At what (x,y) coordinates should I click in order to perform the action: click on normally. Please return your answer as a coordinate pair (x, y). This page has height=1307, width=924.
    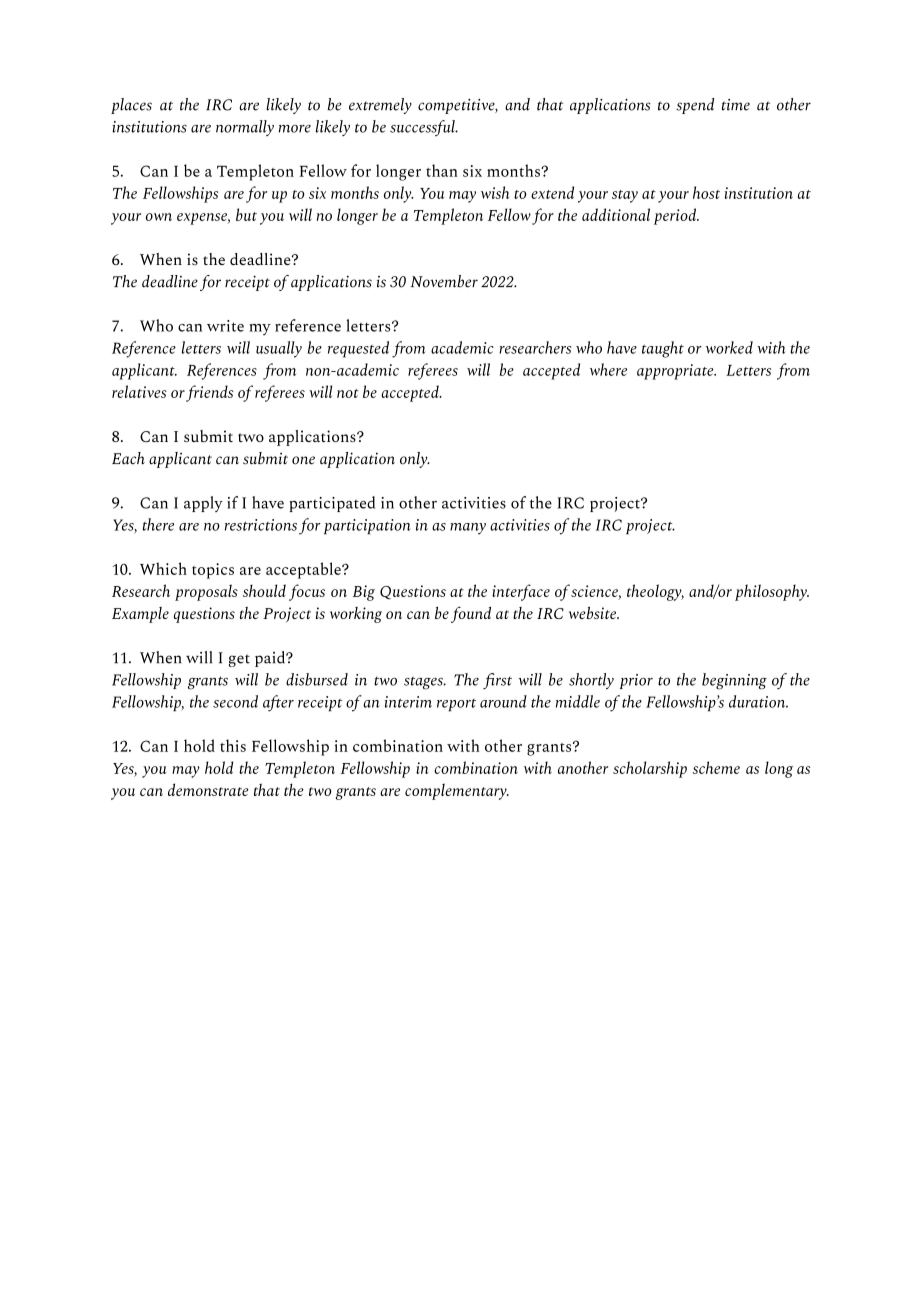
    Looking at the image, I should click on (245, 128).
